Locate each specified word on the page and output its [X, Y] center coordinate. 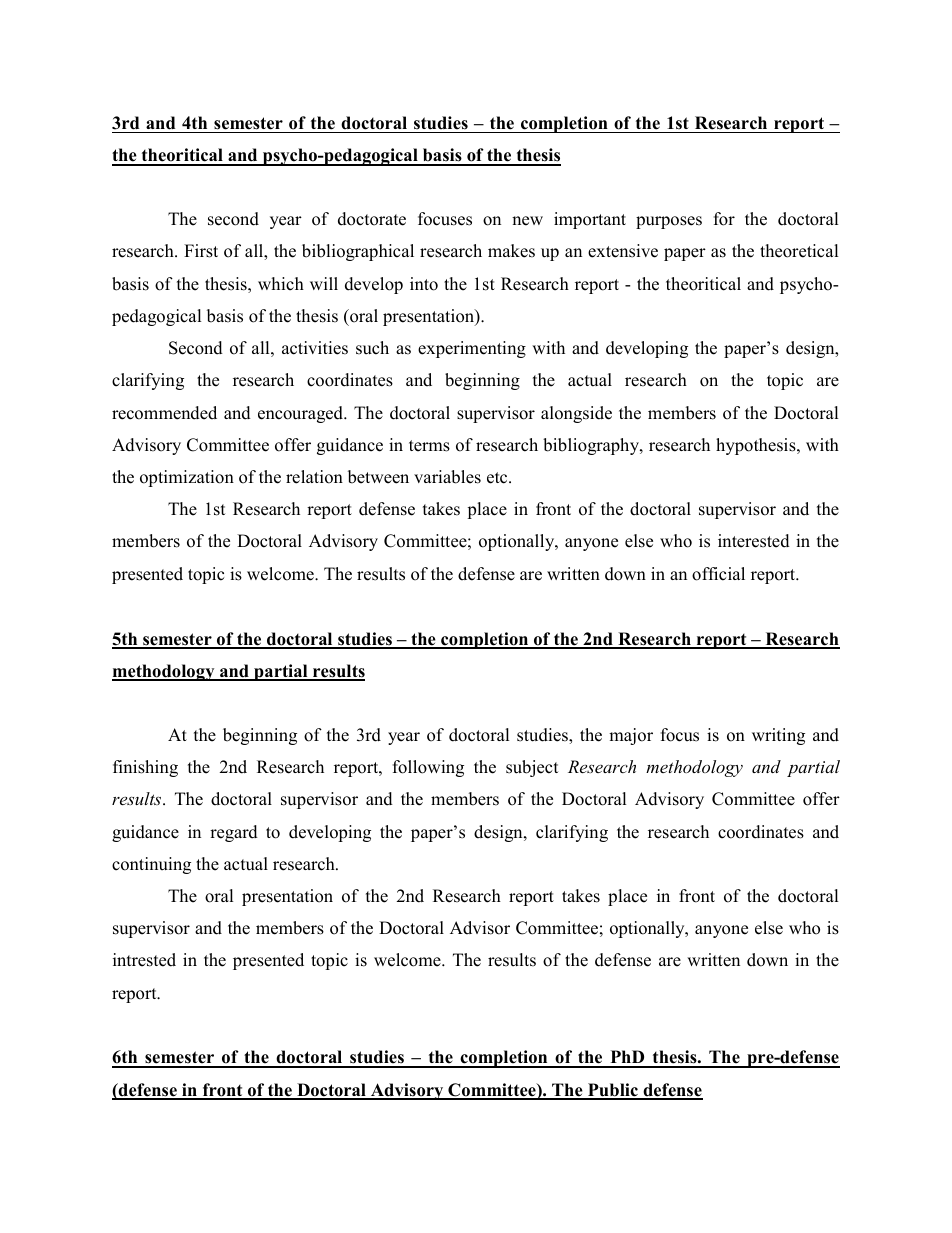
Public [613, 1091]
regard [234, 833]
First [201, 251]
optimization [187, 478]
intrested [144, 960]
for [724, 219]
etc [498, 478]
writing [778, 736]
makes [511, 251]
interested [754, 541]
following [428, 768]
